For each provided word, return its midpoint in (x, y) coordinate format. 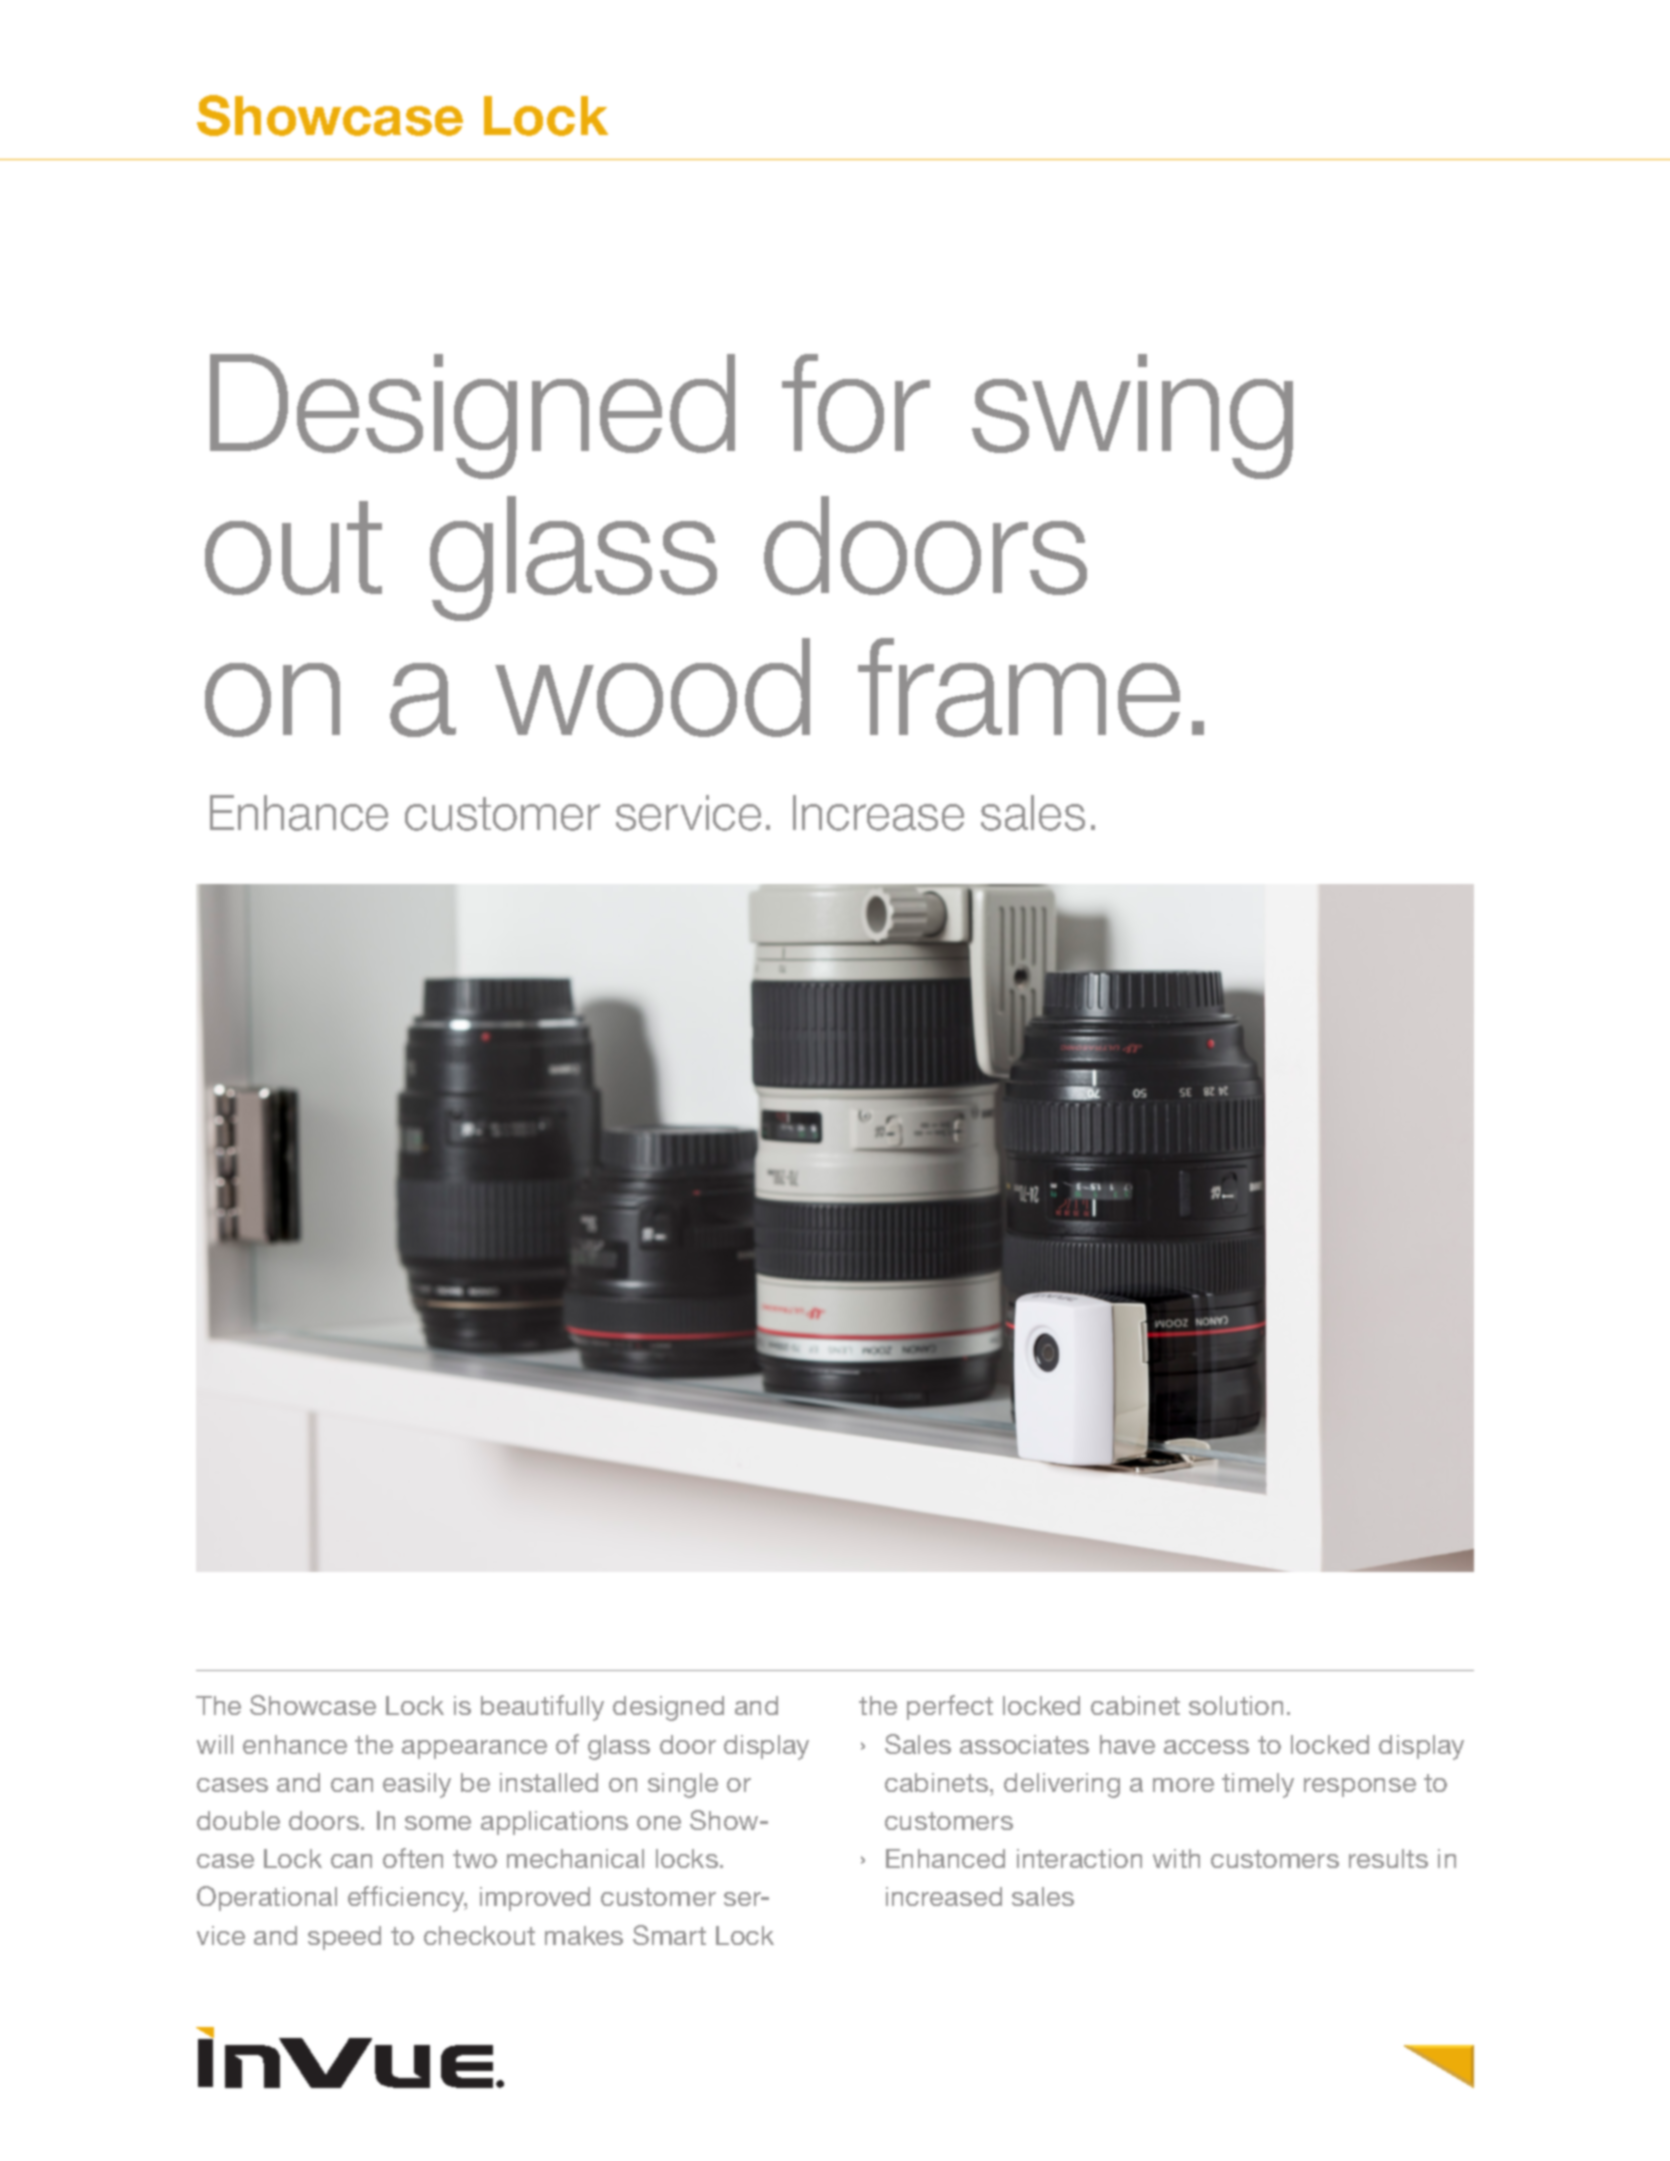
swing (1132, 416)
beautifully (542, 1708)
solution (1236, 1705)
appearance (474, 1749)
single (683, 1785)
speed (344, 1938)
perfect (950, 1707)
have (1127, 1744)
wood (652, 687)
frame (1019, 687)
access (1206, 1747)
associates (1024, 1744)
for (856, 403)
